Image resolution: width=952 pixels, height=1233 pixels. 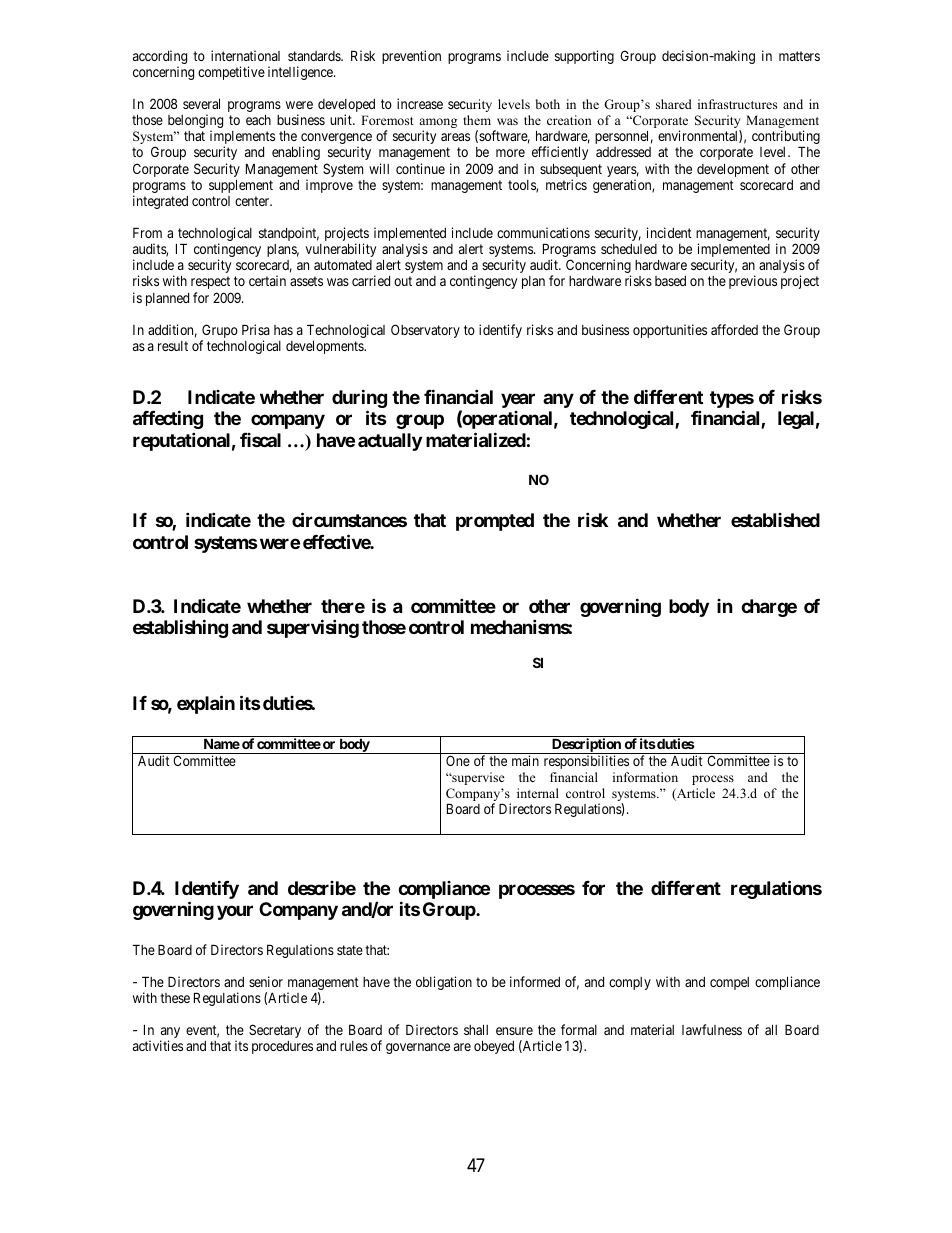 What do you see at coordinates (775, 520) in the image?
I see `established` at bounding box center [775, 520].
